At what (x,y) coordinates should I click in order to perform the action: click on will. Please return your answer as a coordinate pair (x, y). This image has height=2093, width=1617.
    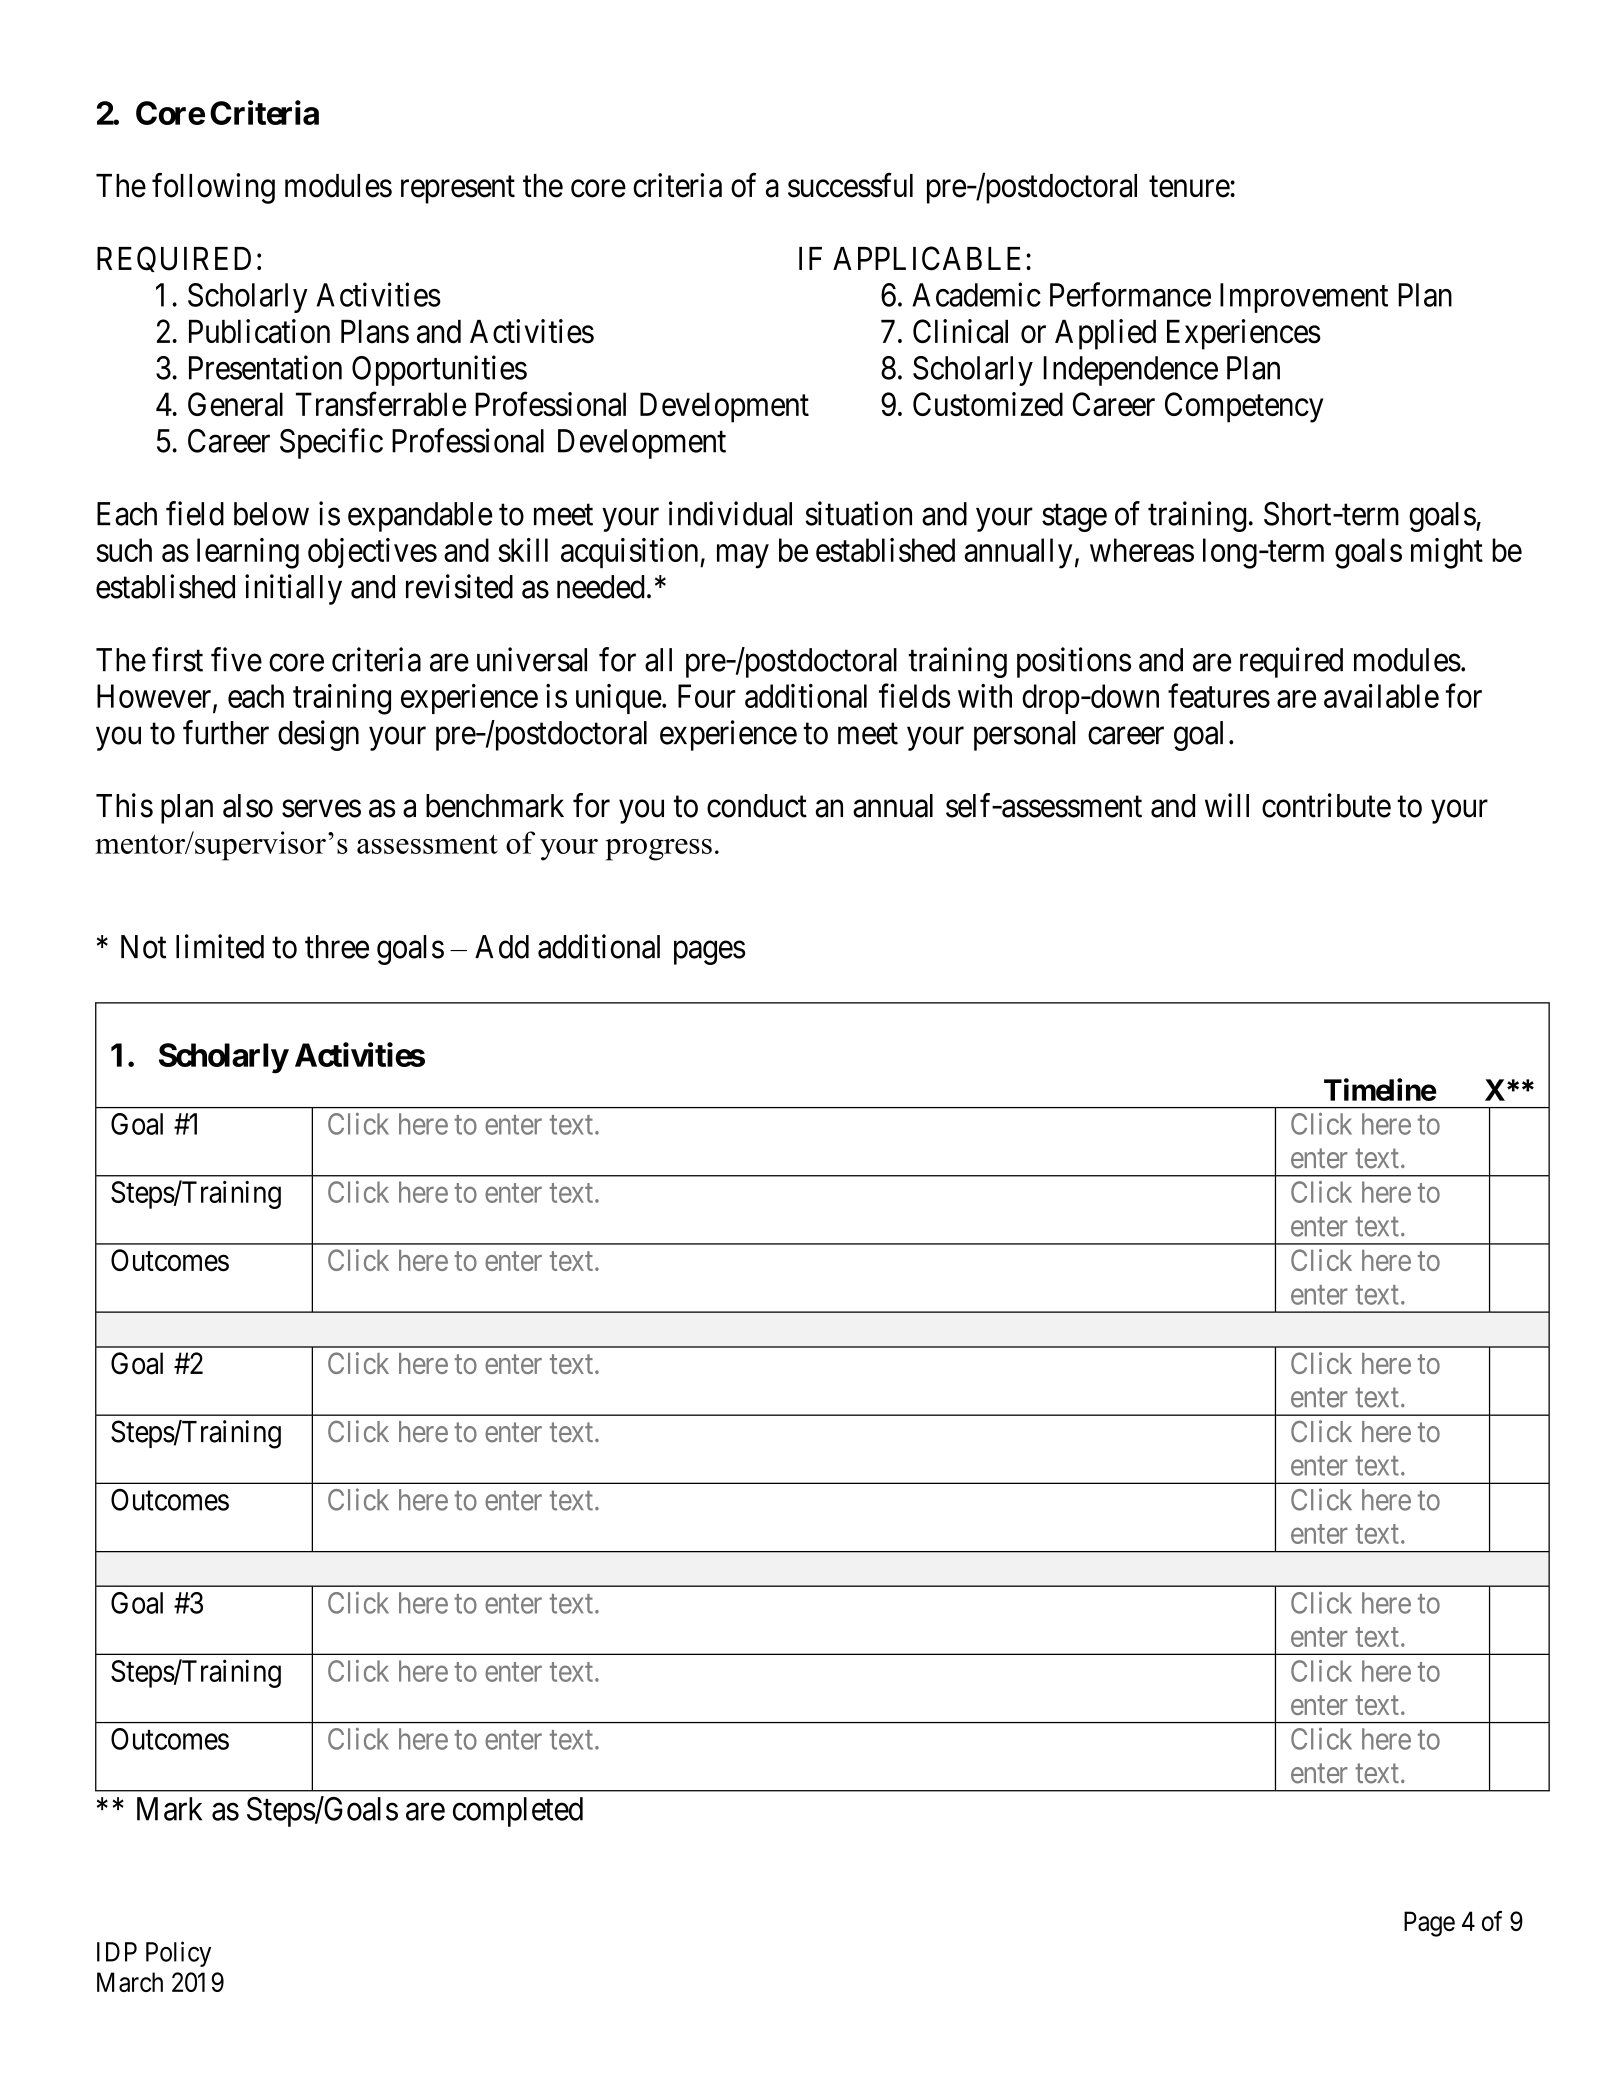
    Looking at the image, I should click on (1227, 805).
